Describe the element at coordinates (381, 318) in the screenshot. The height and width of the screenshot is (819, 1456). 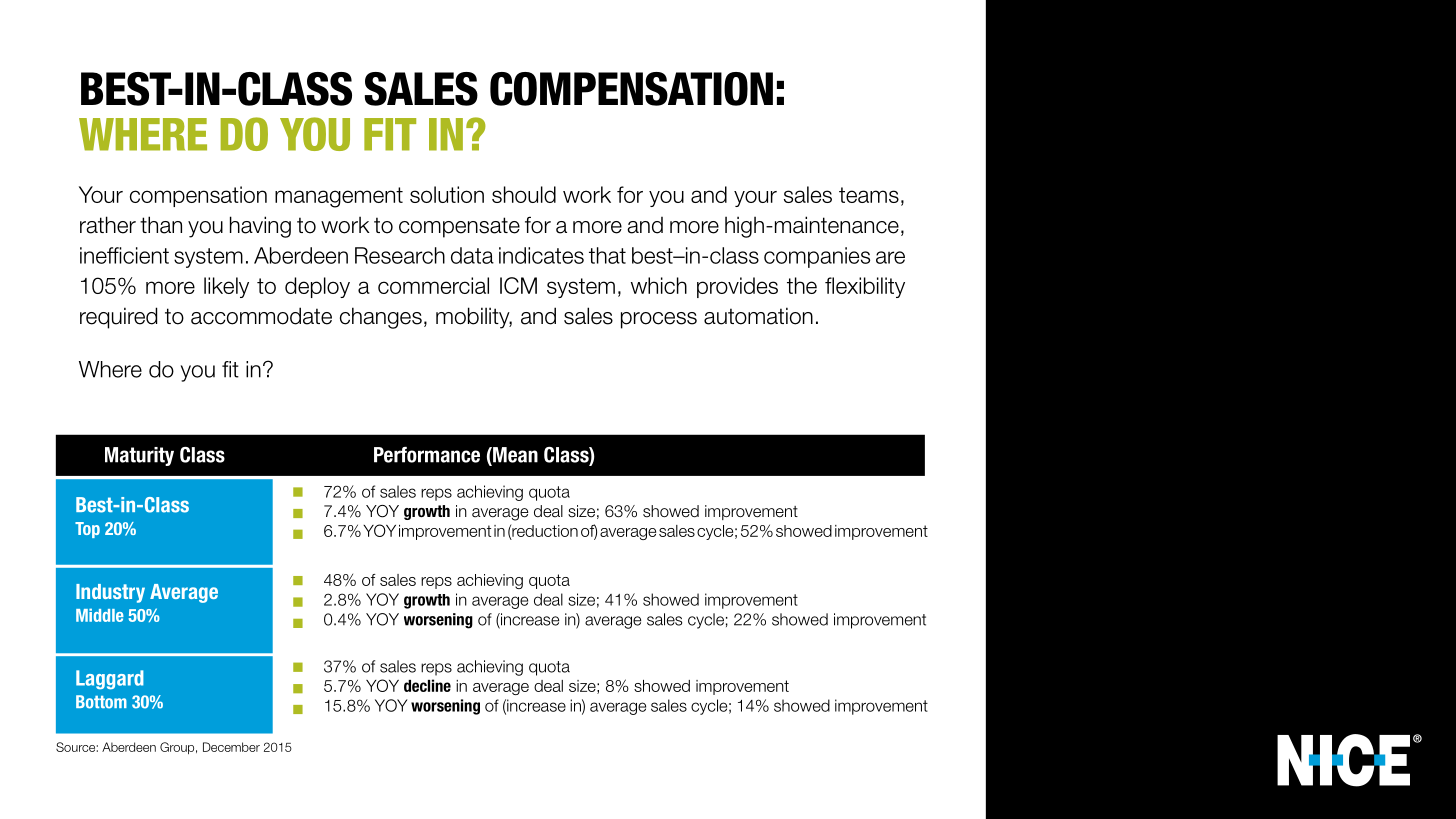
I see `changes` at that location.
